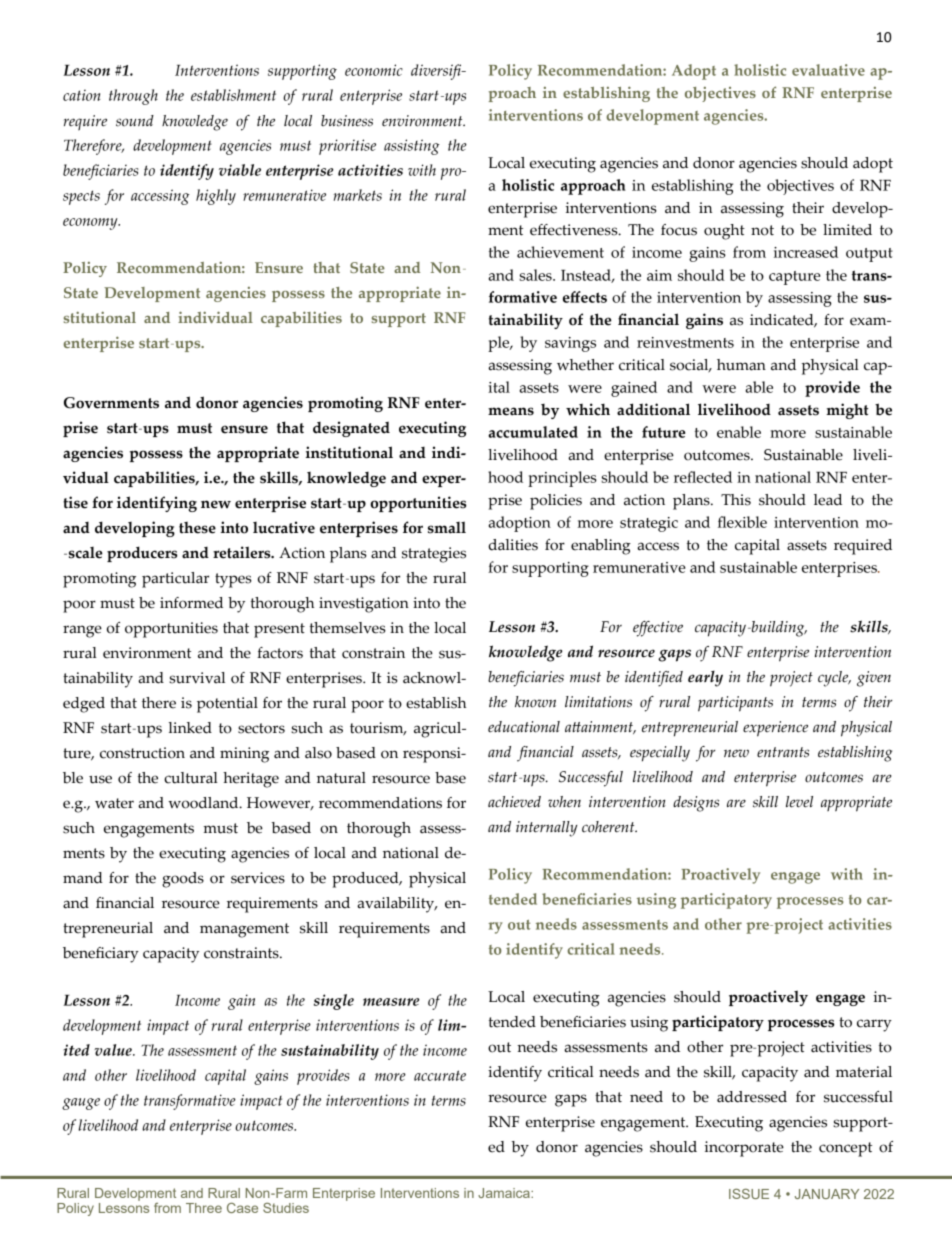 The width and height of the screenshot is (952, 1233). What do you see at coordinates (736, 500) in the screenshot?
I see `This` at bounding box center [736, 500].
